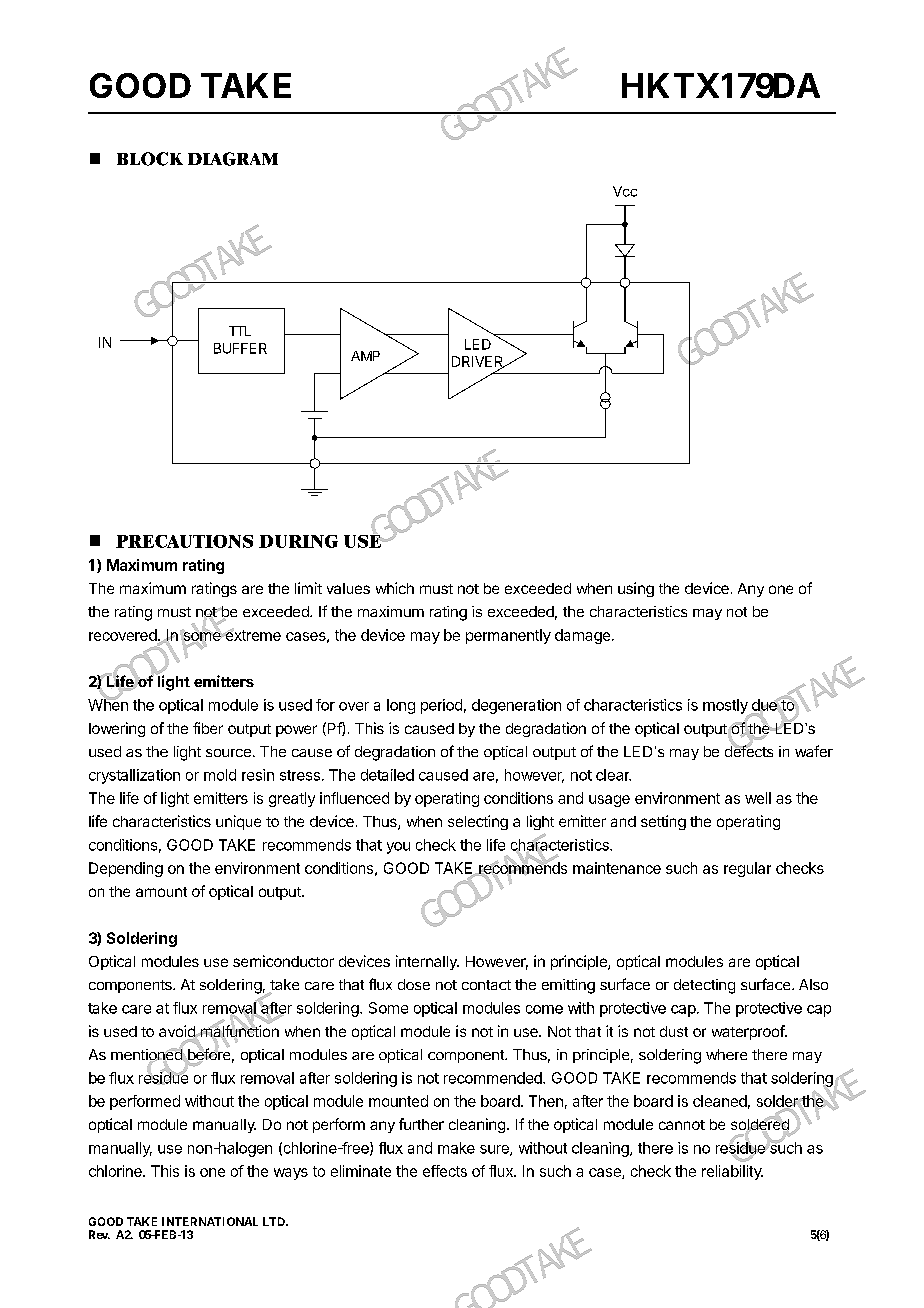  I want to click on INTERNATIONAL, so click(210, 1221).
